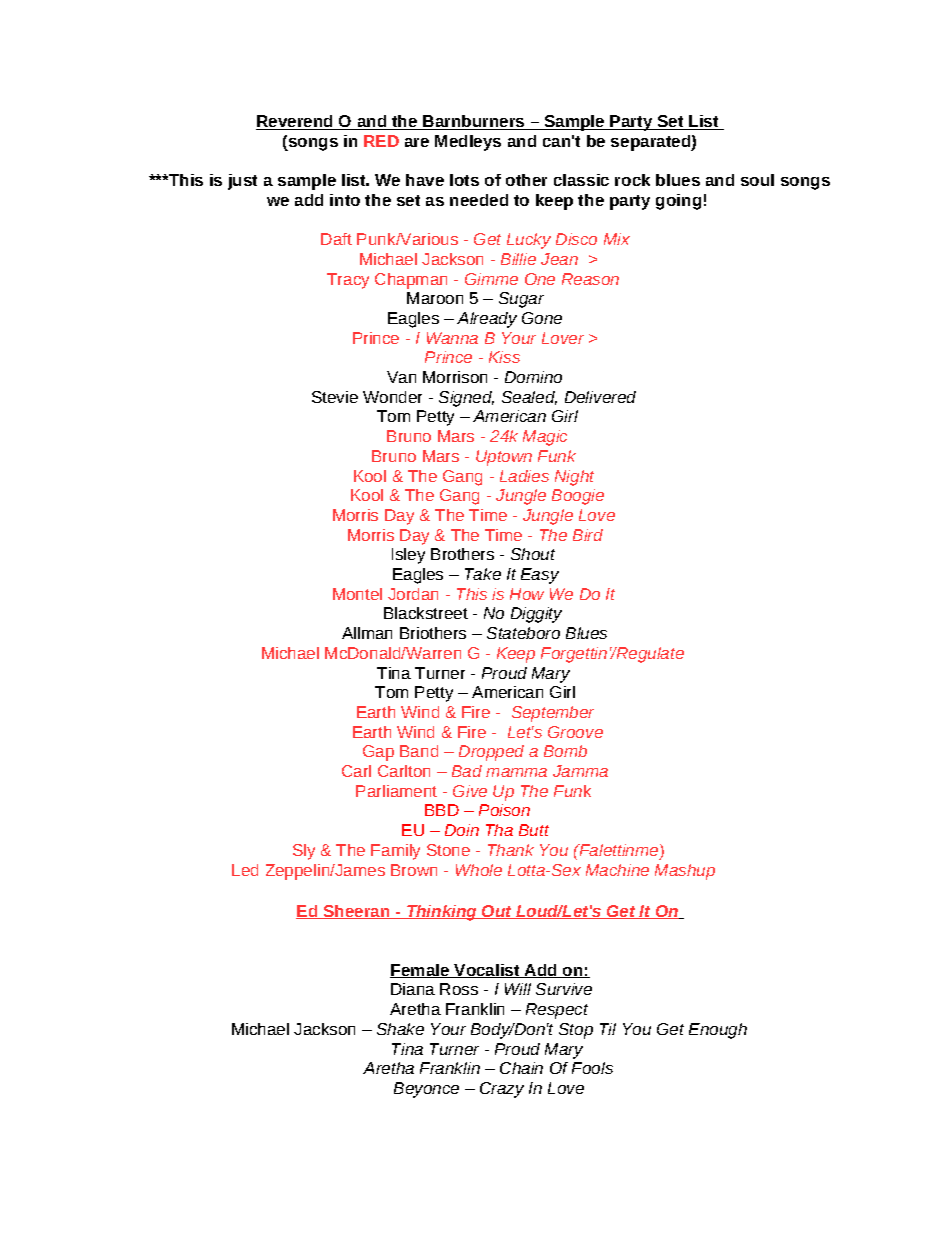 The image size is (952, 1233). What do you see at coordinates (521, 1068) in the screenshot?
I see `Chain` at bounding box center [521, 1068].
